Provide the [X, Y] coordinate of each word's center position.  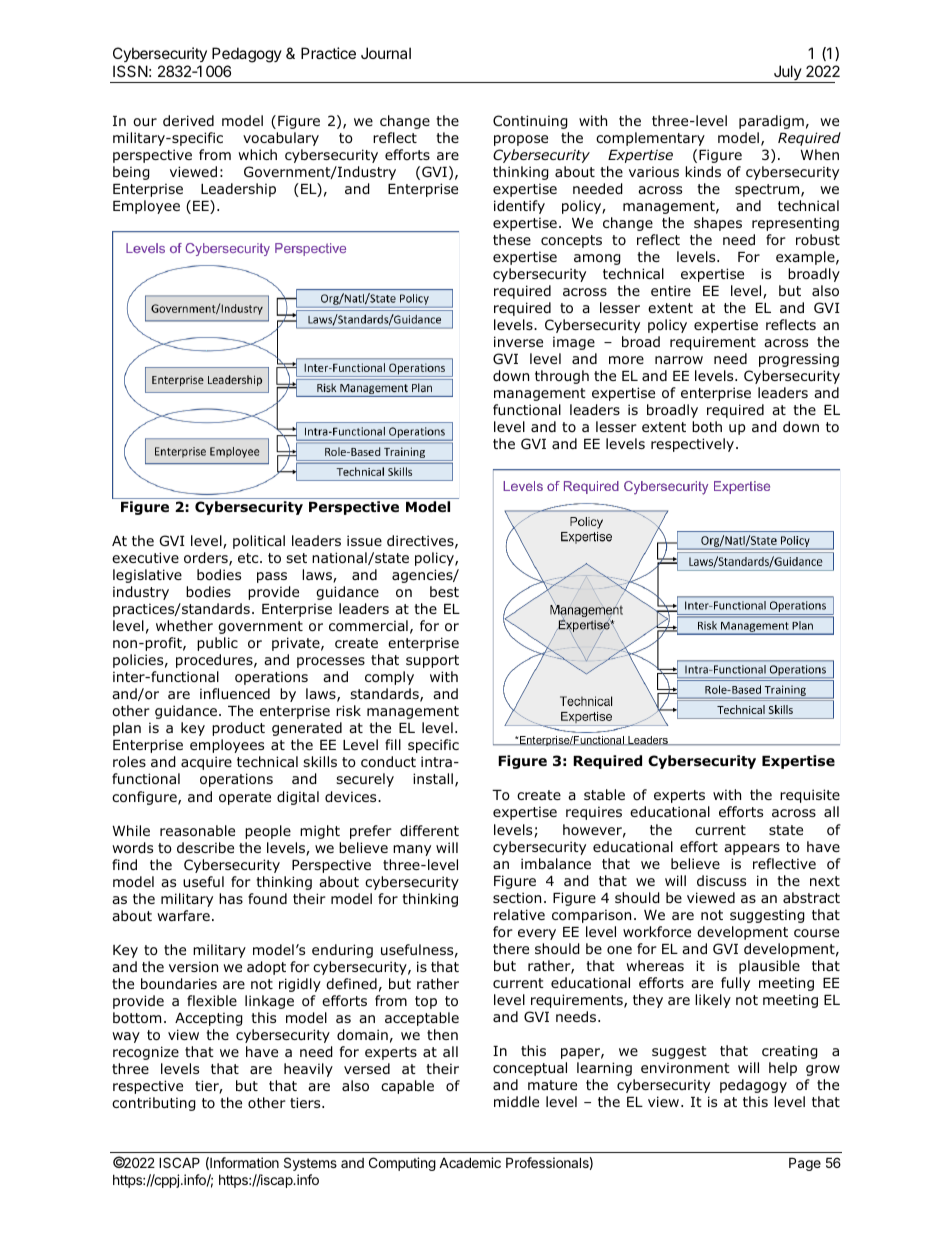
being [131, 173]
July [787, 74]
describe [205, 847]
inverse [518, 341]
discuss [721, 880]
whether [184, 625]
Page [805, 1164]
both [707, 427]
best [444, 591]
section [517, 898]
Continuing [530, 122]
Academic [470, 1162]
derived [188, 120]
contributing [154, 1104]
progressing [799, 360]
